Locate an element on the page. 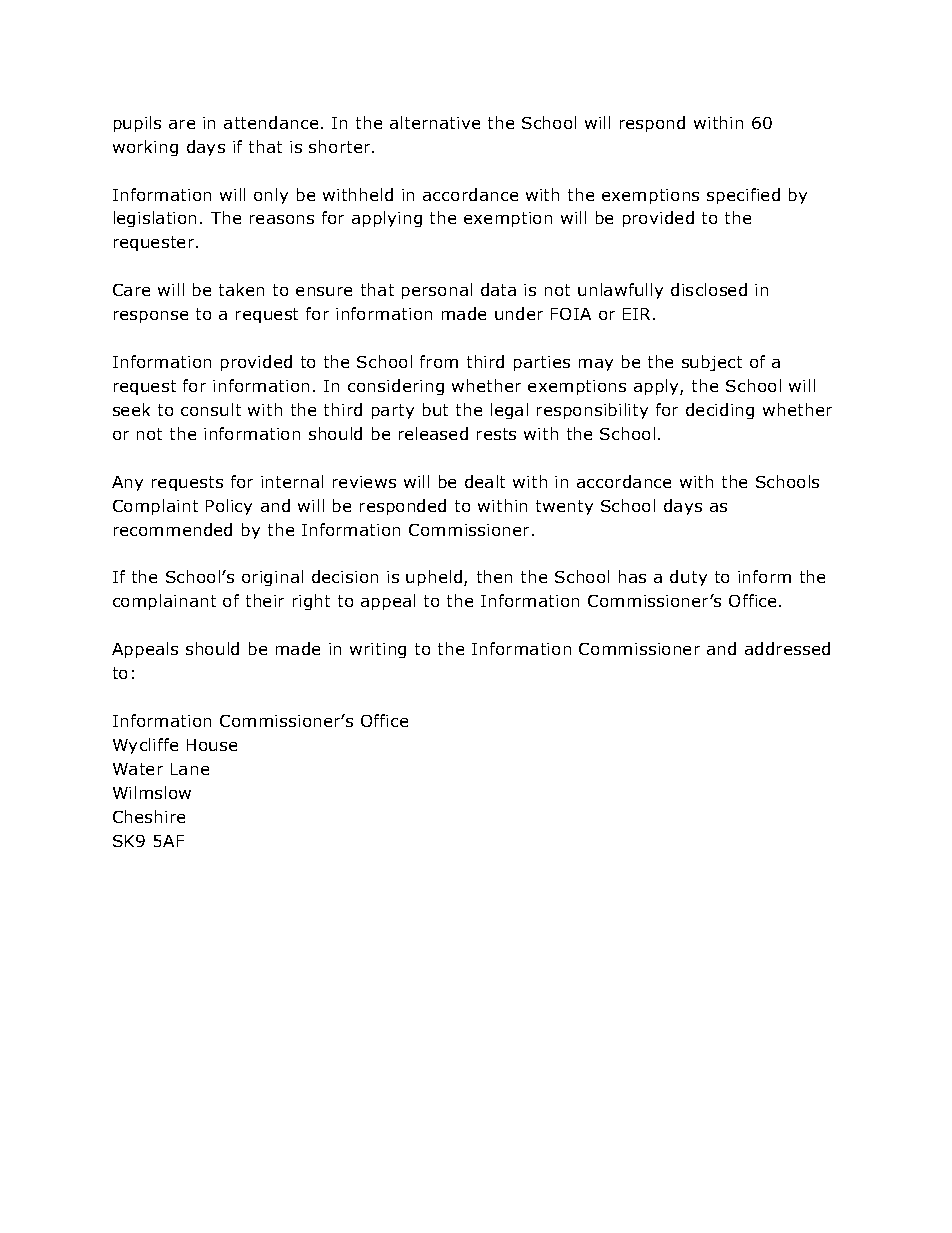 The width and height of the image is (952, 1233). consult is located at coordinates (211, 409).
